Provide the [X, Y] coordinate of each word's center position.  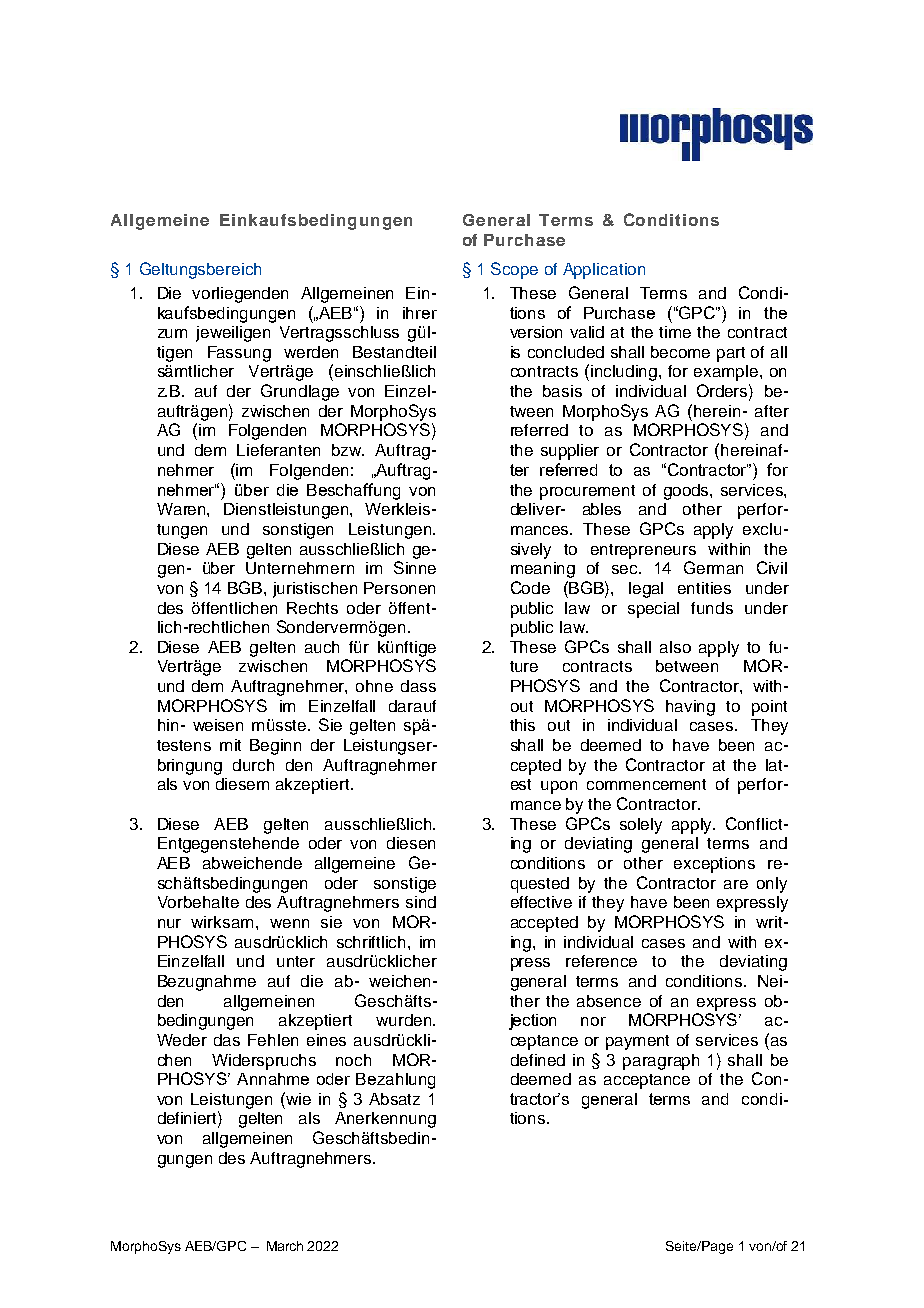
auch [322, 647]
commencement [646, 784]
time [675, 332]
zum [172, 333]
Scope [514, 270]
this [522, 725]
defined [538, 1060]
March [285, 1246]
